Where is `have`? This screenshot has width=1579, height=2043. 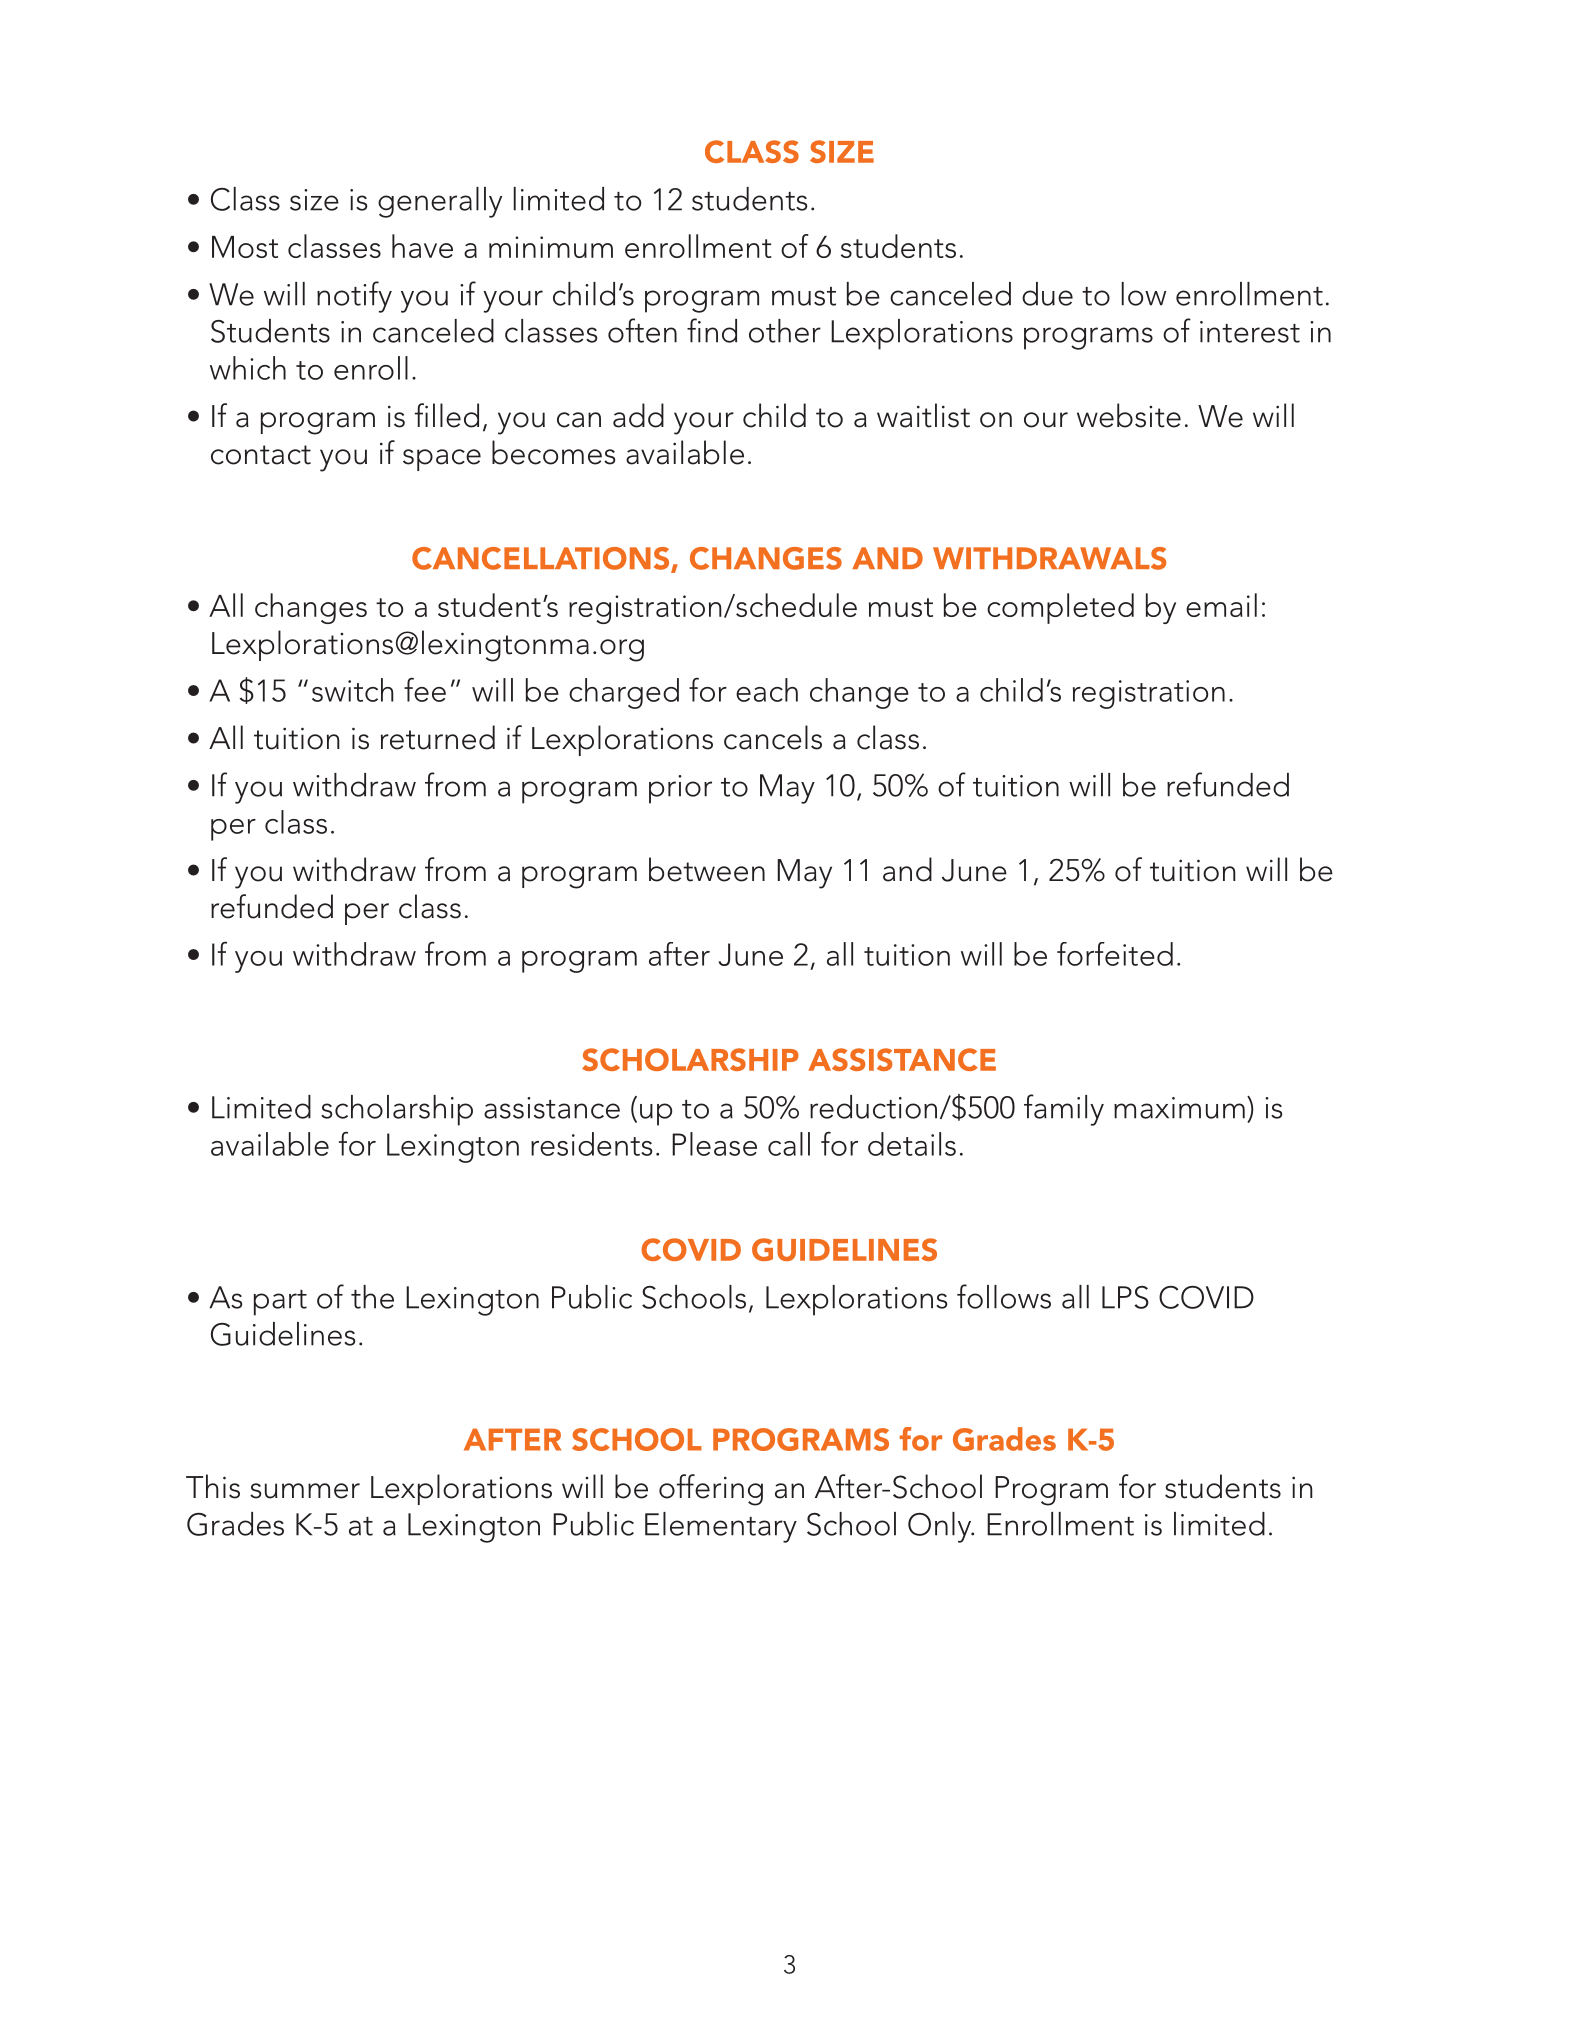 have is located at coordinates (422, 246).
